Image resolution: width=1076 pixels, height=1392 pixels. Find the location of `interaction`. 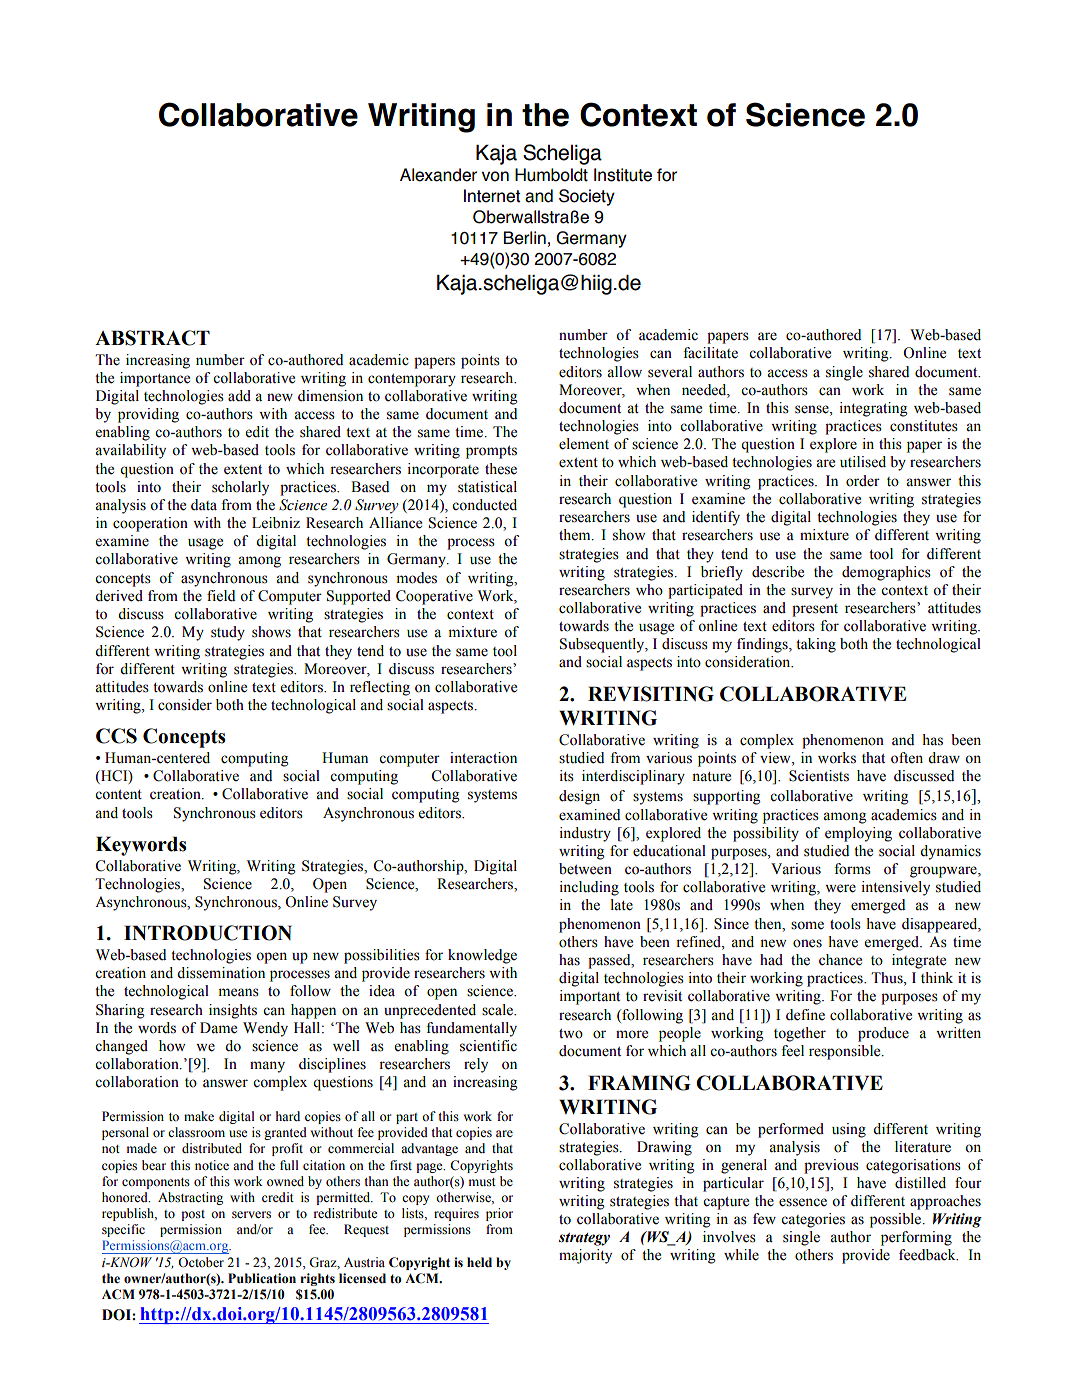

interaction is located at coordinates (483, 758).
